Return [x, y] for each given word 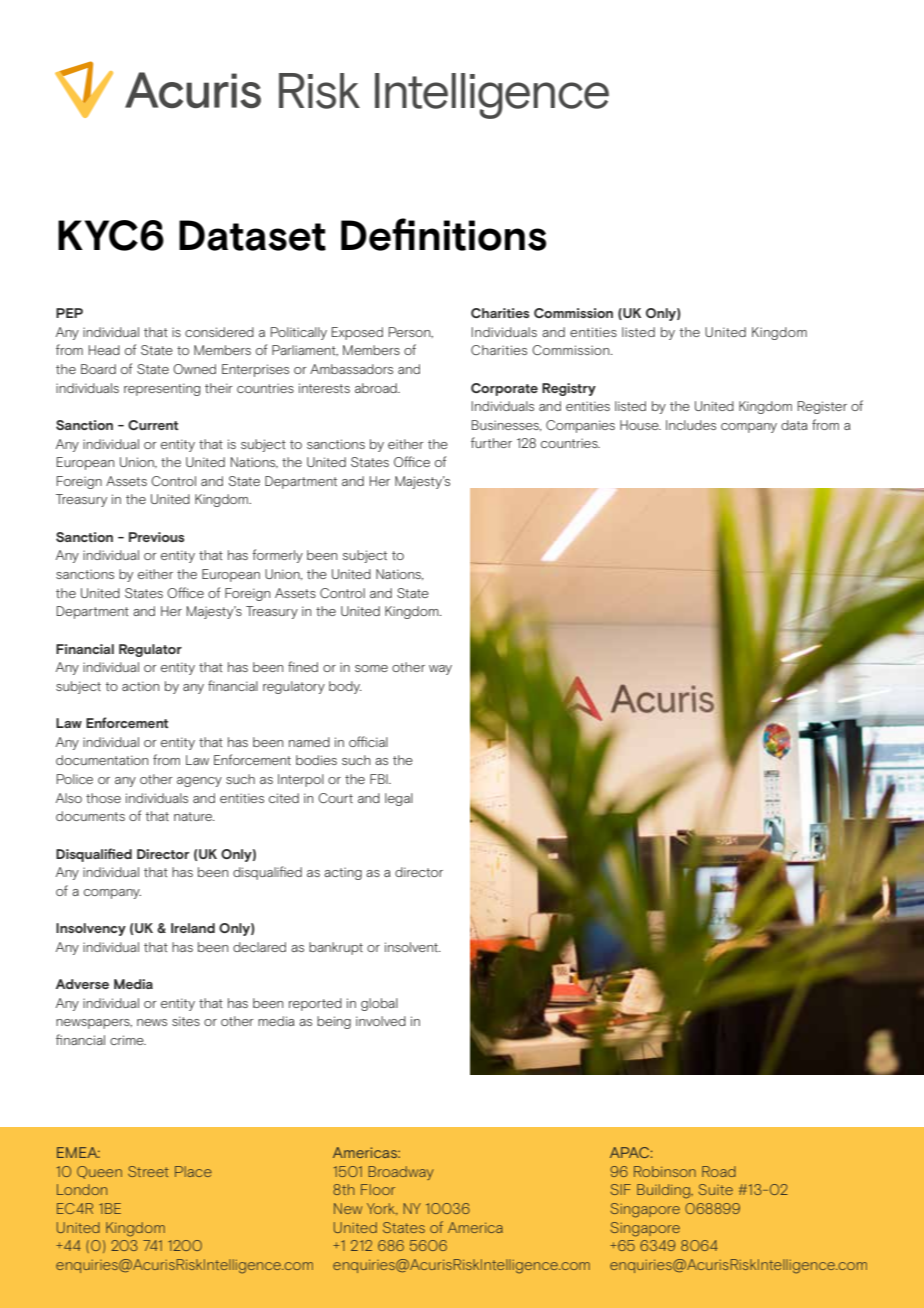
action [140, 686]
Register [822, 407]
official [368, 741]
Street [148, 1171]
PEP [69, 313]
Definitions [443, 234]
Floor [378, 1189]
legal [399, 799]
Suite [715, 1189]
